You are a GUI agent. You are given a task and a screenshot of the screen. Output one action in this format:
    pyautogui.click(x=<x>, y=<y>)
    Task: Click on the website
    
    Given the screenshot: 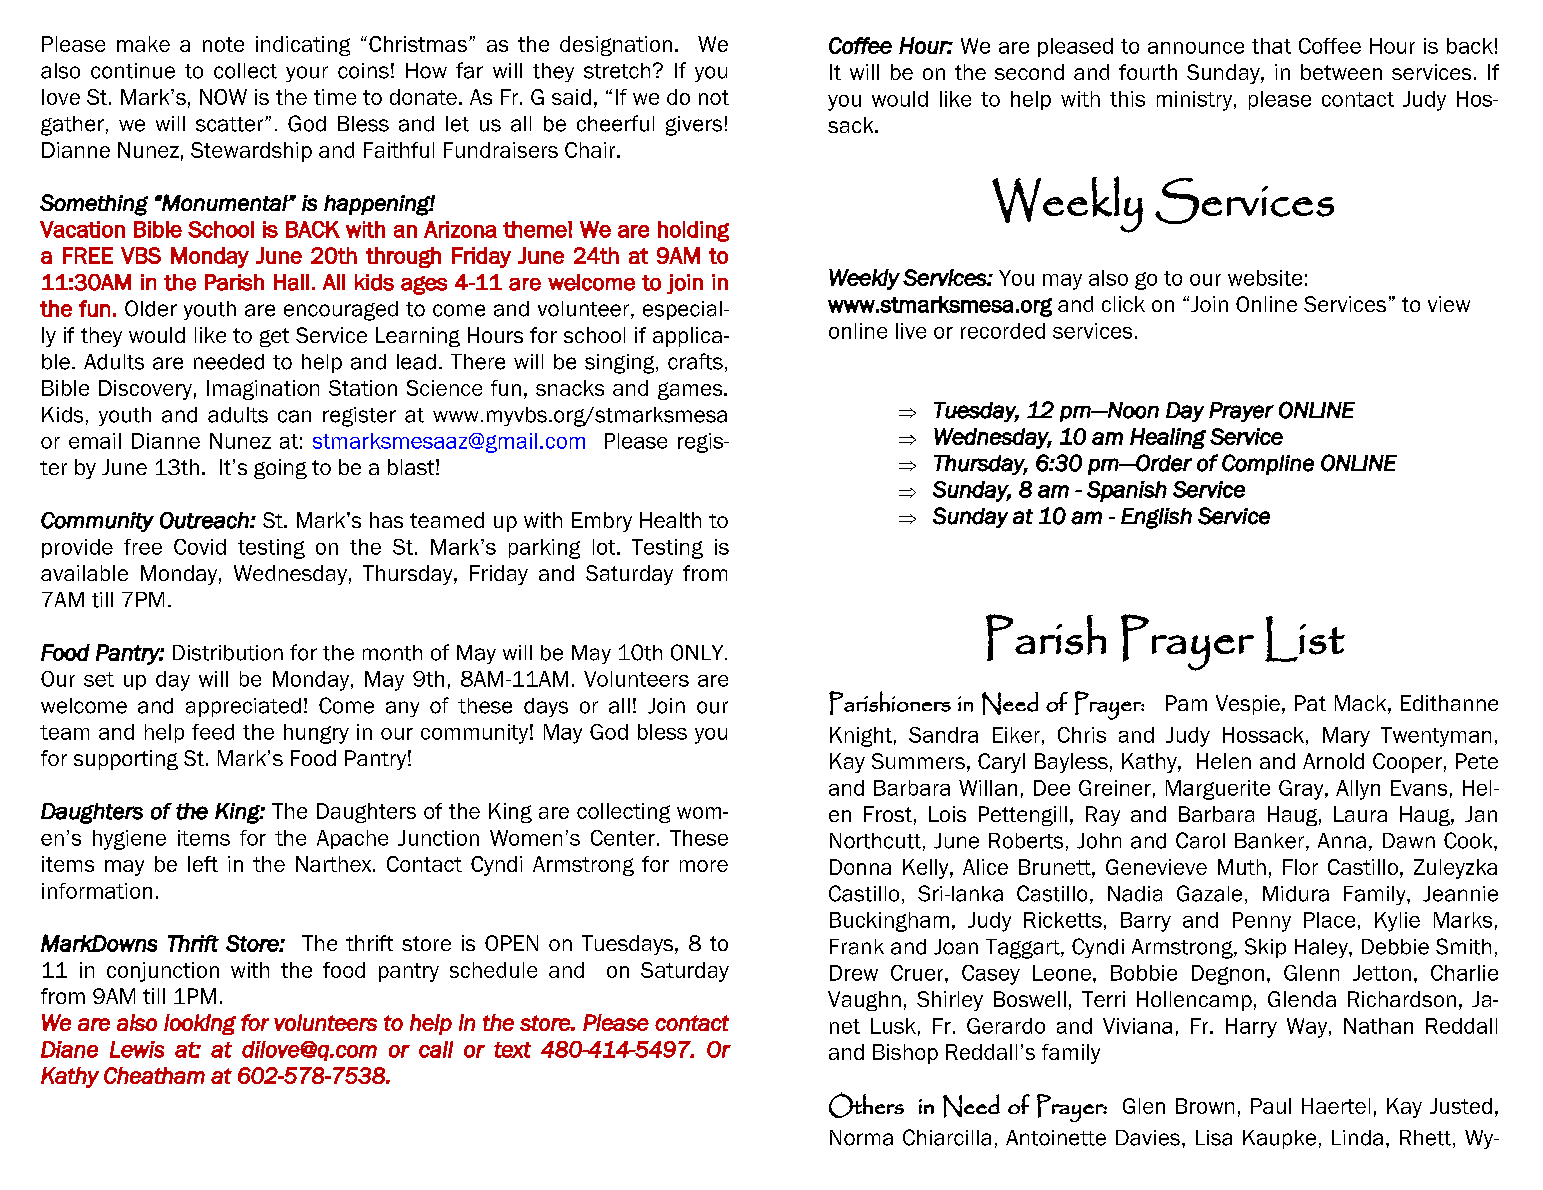 What is the action you would take?
    pyautogui.click(x=1265, y=278)
